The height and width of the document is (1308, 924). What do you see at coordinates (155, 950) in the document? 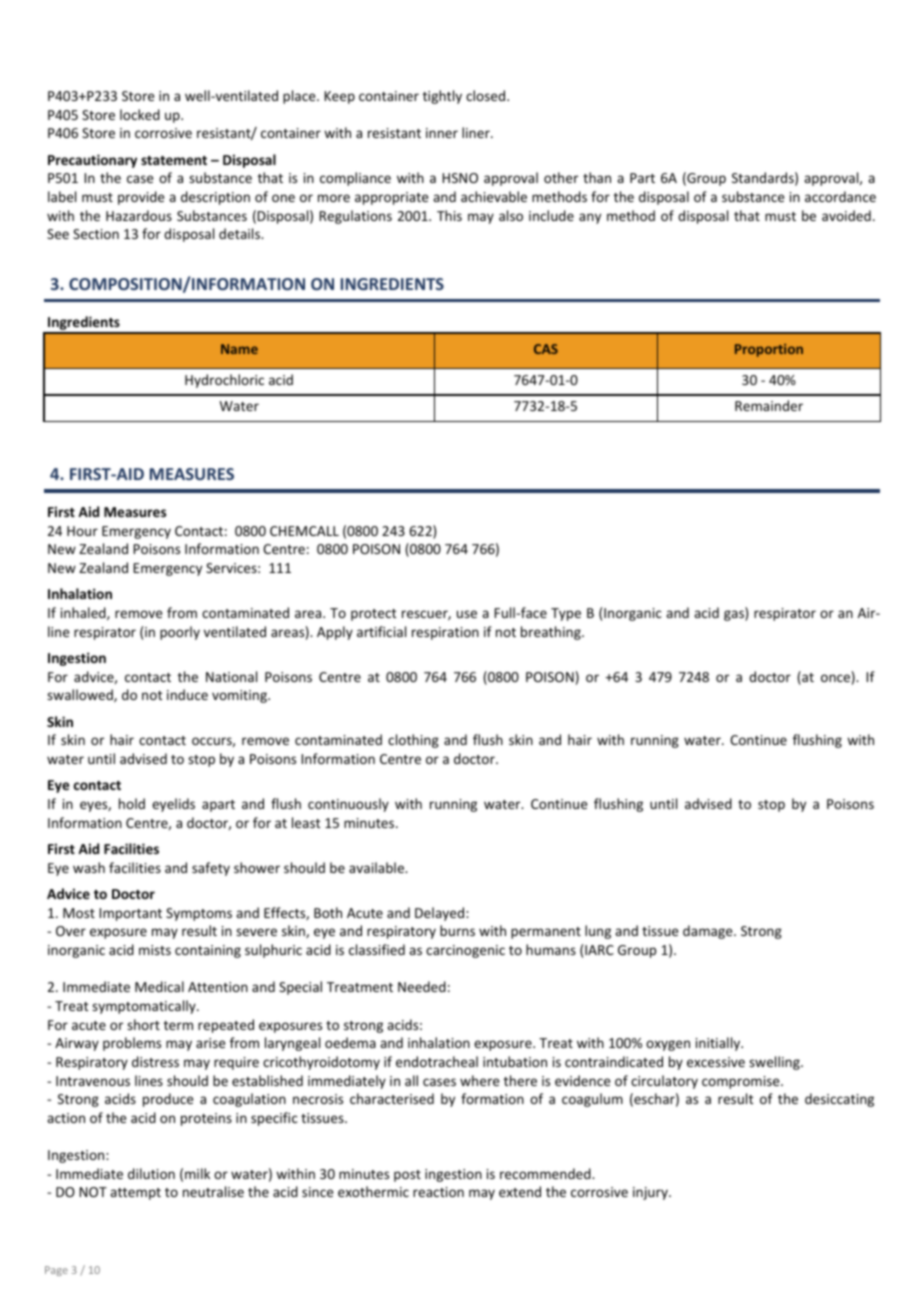
I see `mists` at bounding box center [155, 950].
